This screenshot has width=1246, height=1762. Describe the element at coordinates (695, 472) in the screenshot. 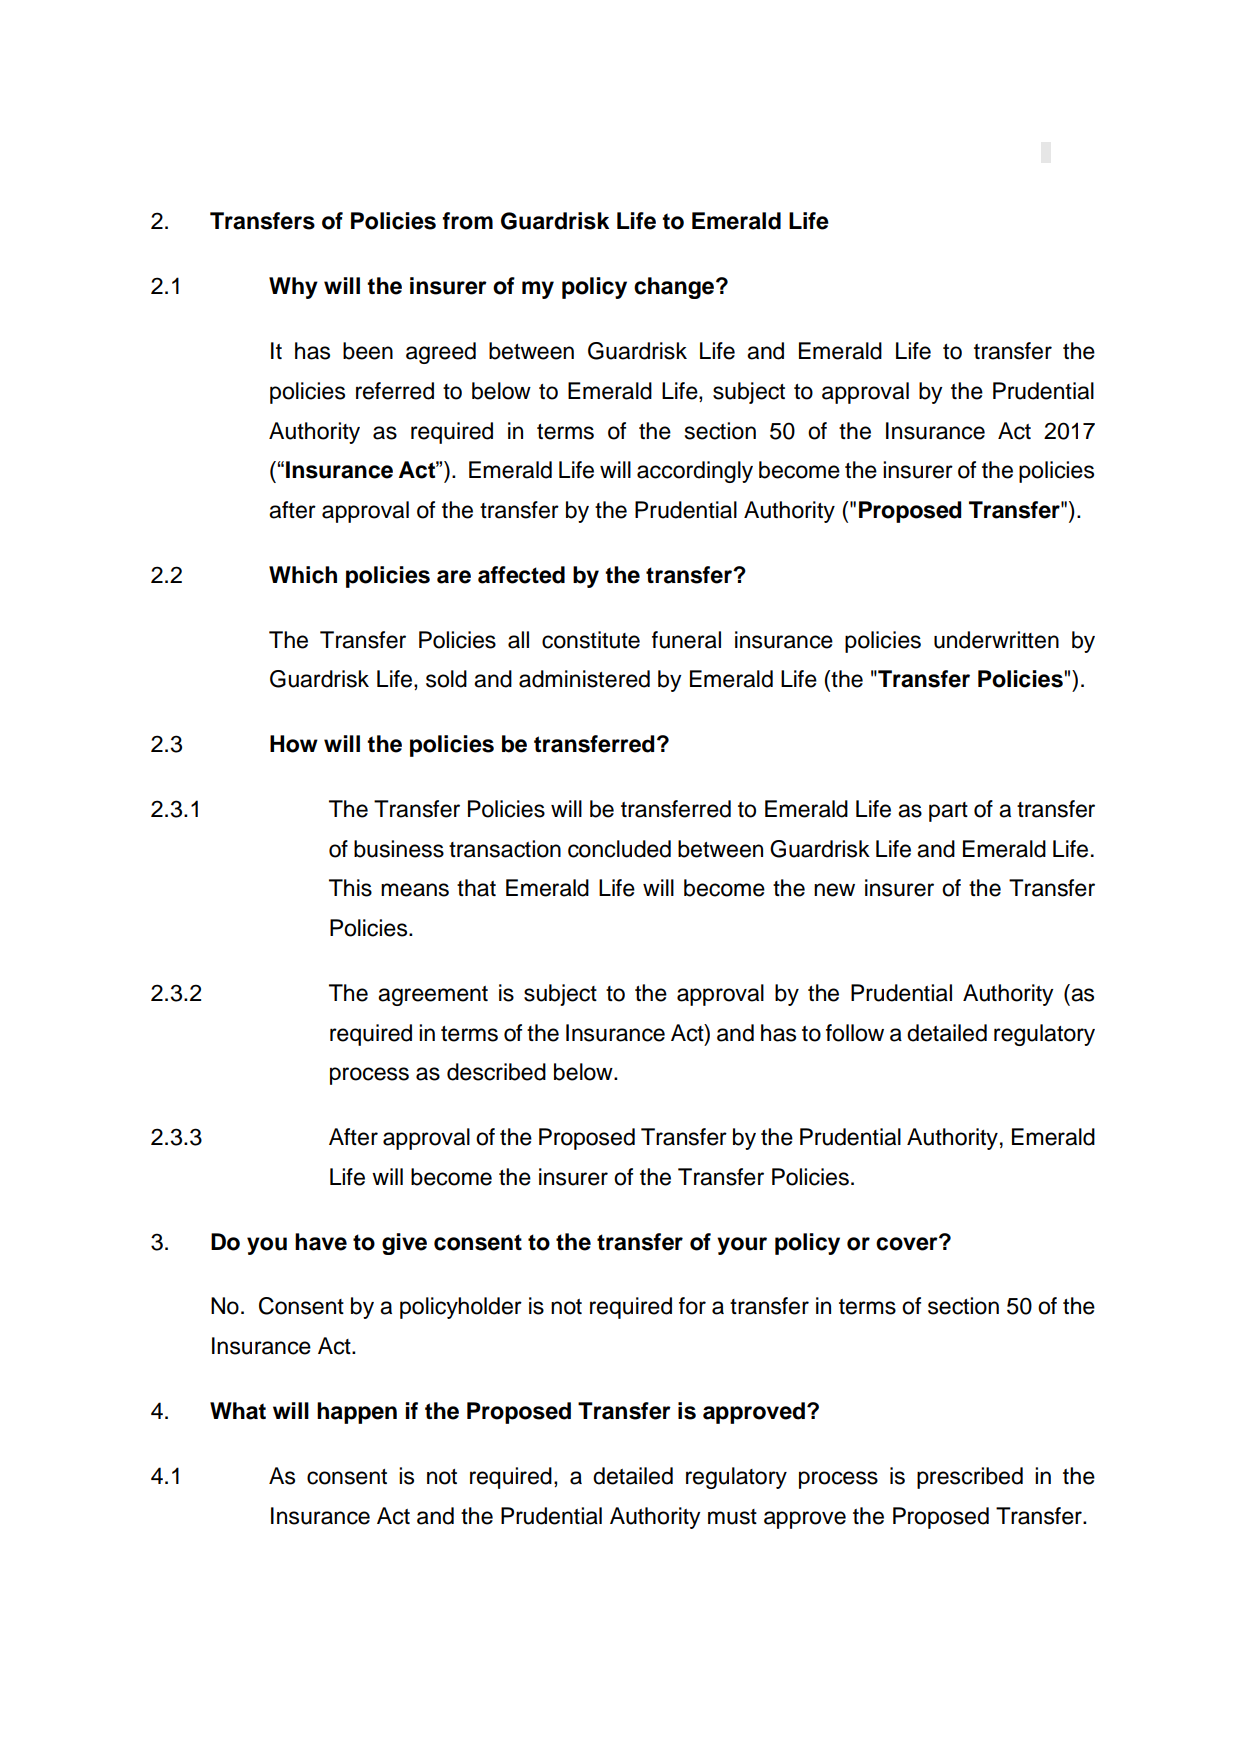

I see `accordingly` at that location.
